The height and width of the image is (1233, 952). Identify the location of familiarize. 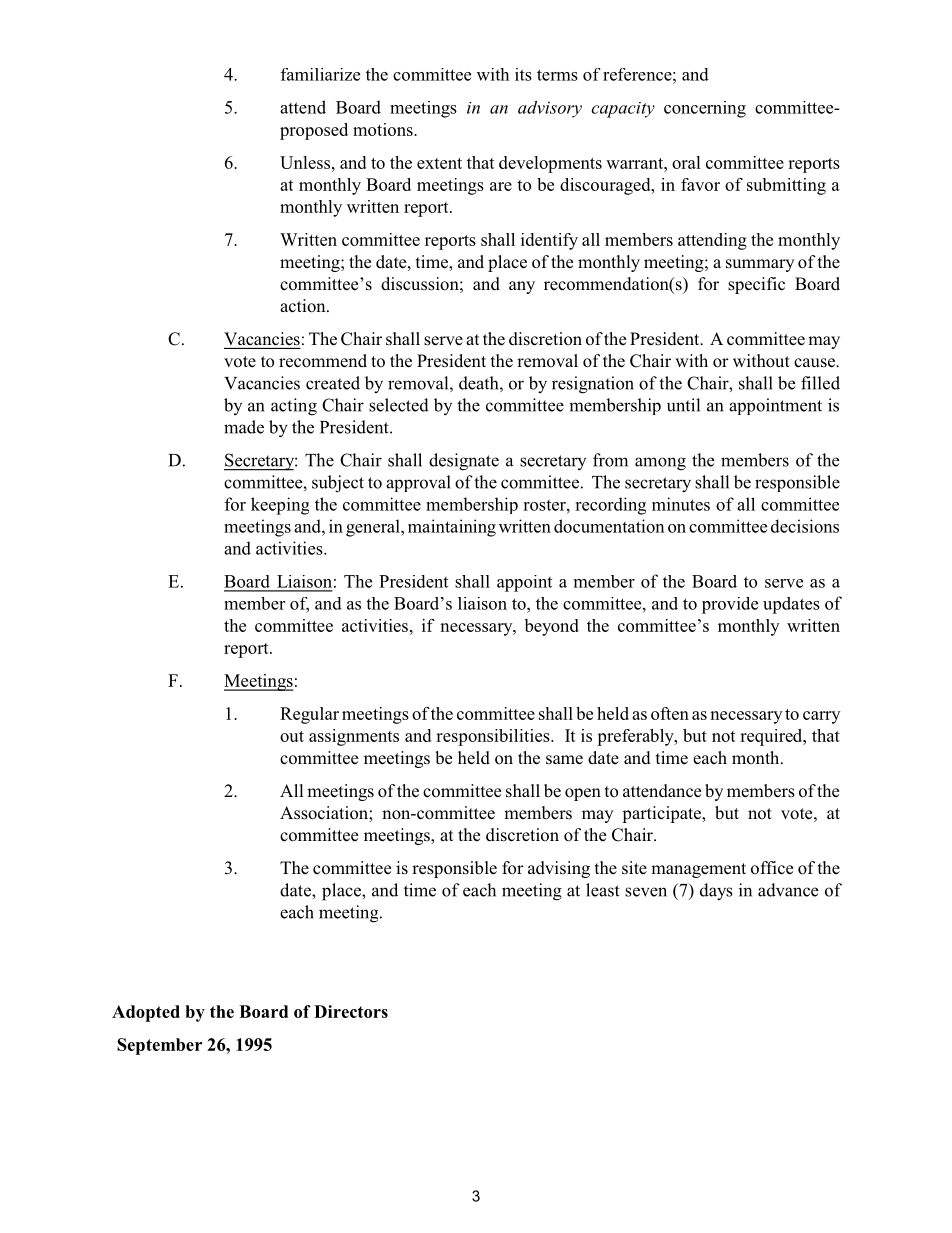
(320, 74).
